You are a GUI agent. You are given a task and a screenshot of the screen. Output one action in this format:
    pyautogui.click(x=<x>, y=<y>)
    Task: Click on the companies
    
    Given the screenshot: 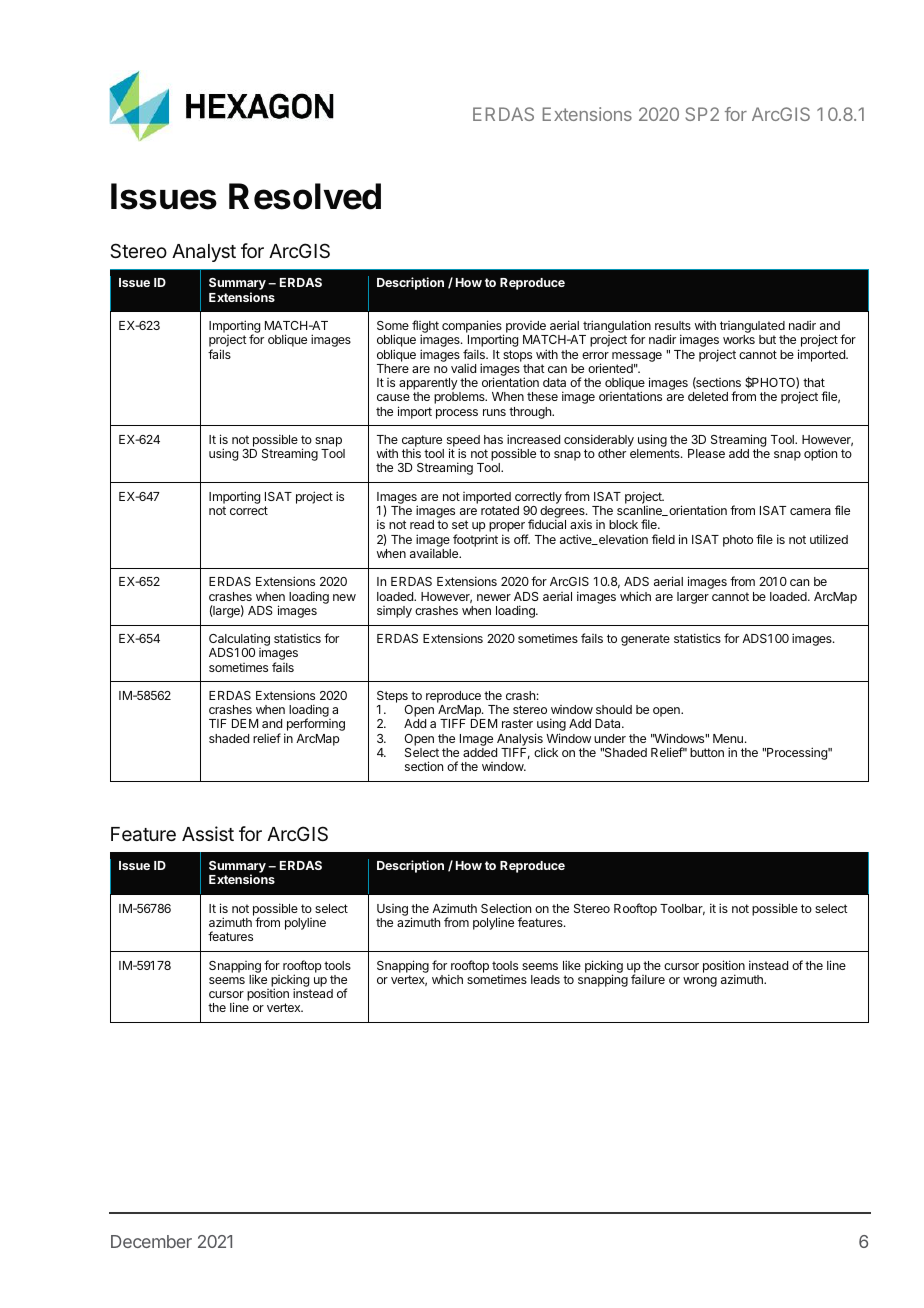 What is the action you would take?
    pyautogui.click(x=473, y=327)
